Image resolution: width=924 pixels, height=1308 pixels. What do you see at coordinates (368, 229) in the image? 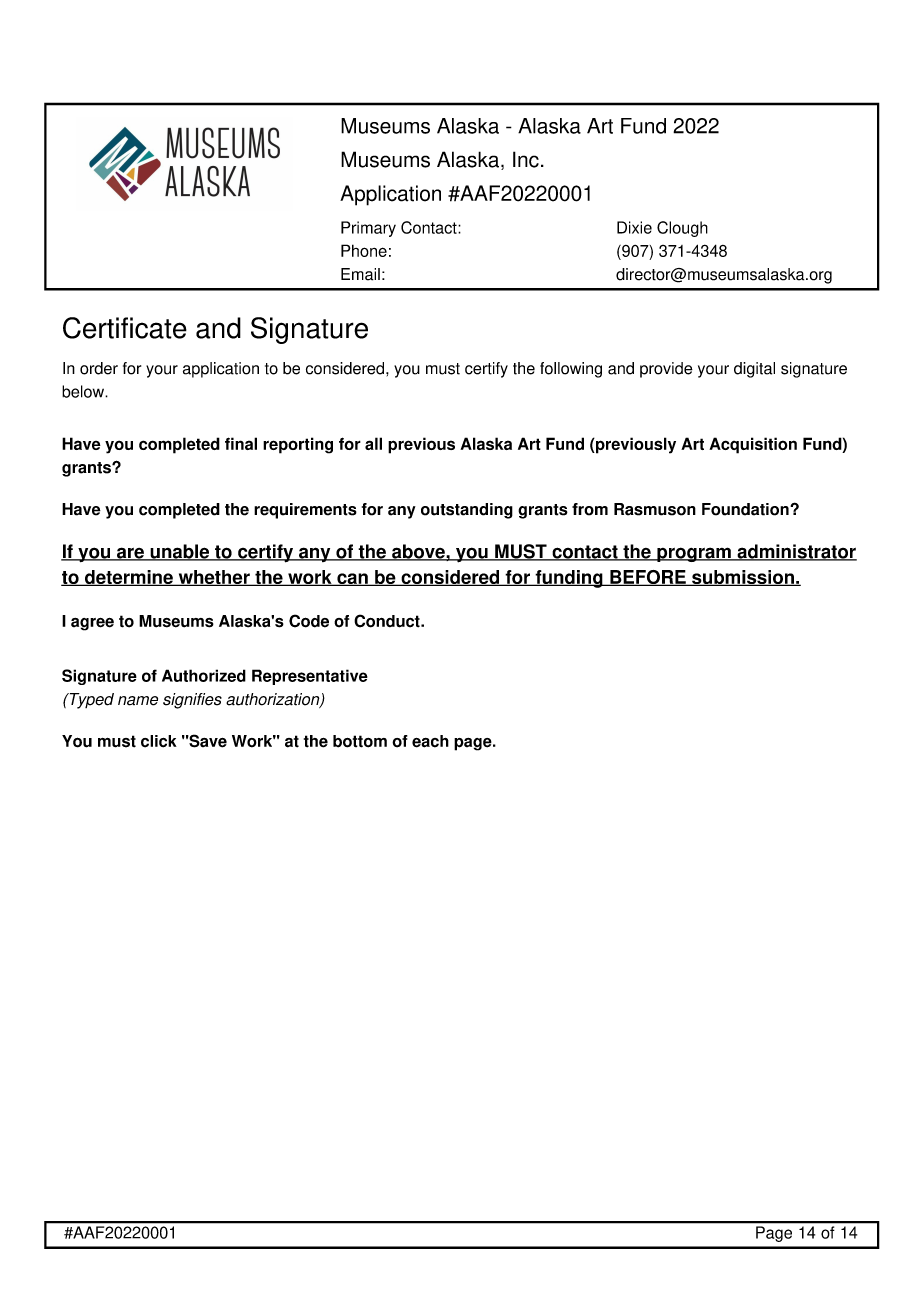
I see `Primary` at bounding box center [368, 229].
